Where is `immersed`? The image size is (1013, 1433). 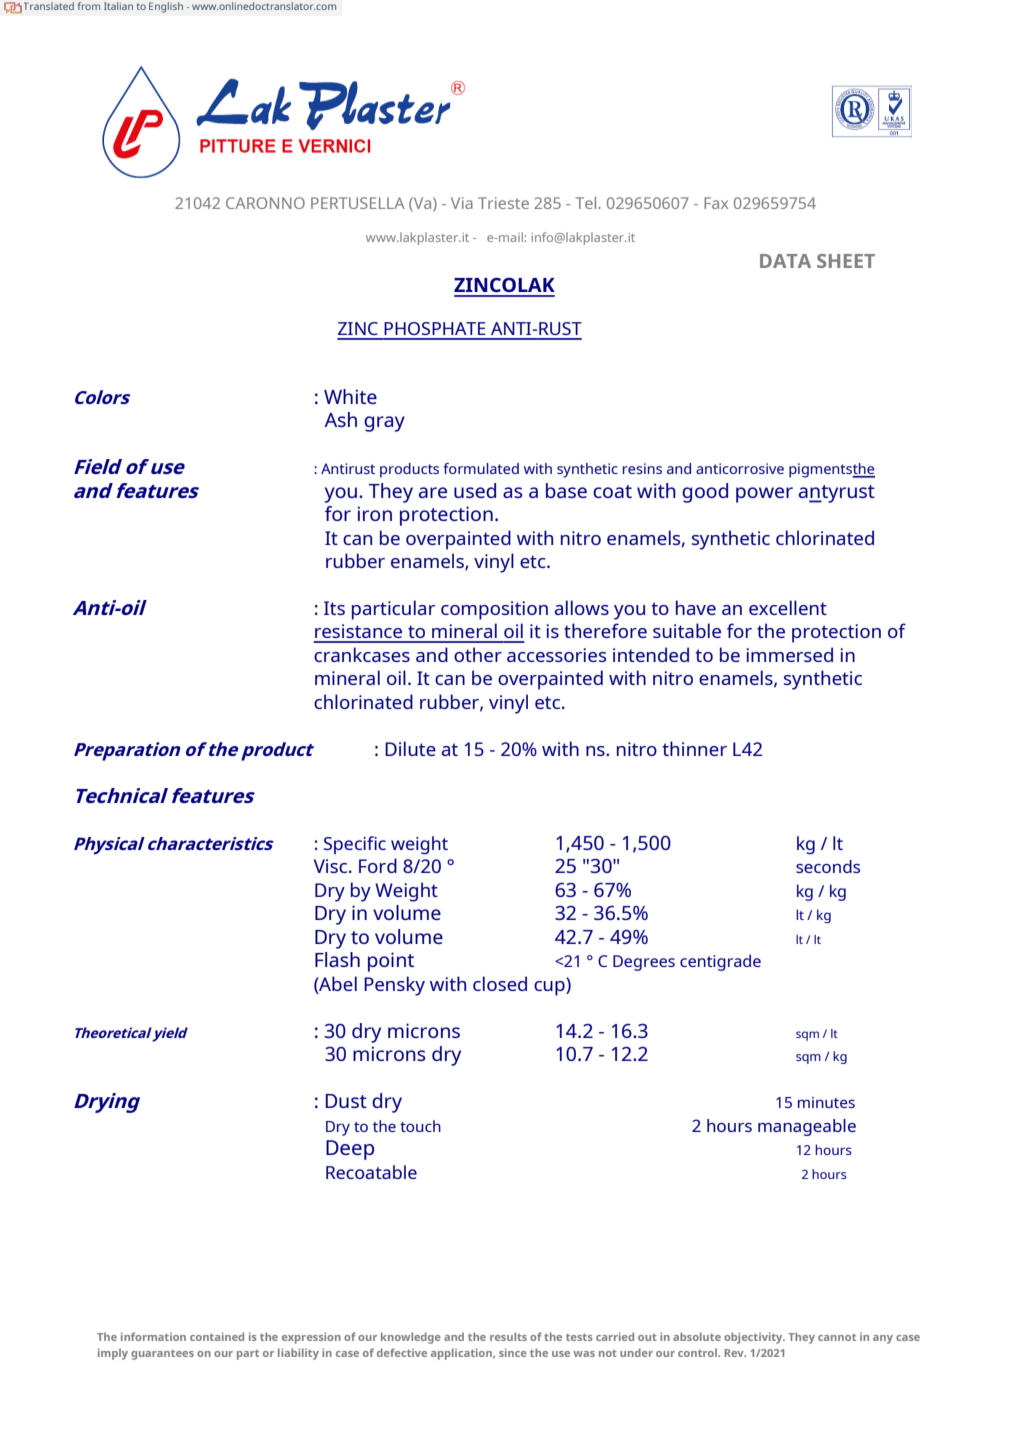 immersed is located at coordinates (789, 654).
